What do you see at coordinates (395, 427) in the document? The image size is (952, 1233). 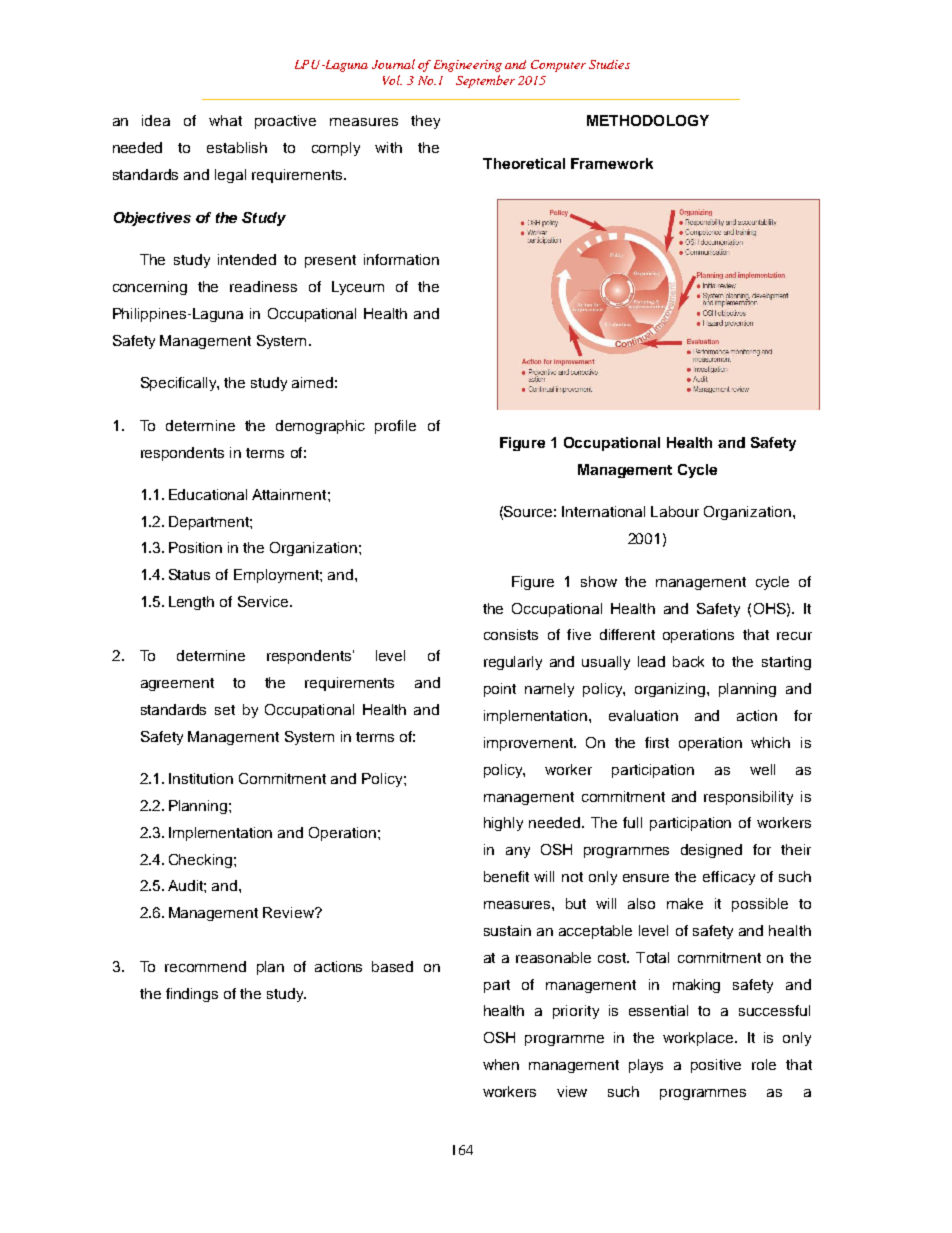 I see `profile` at bounding box center [395, 427].
